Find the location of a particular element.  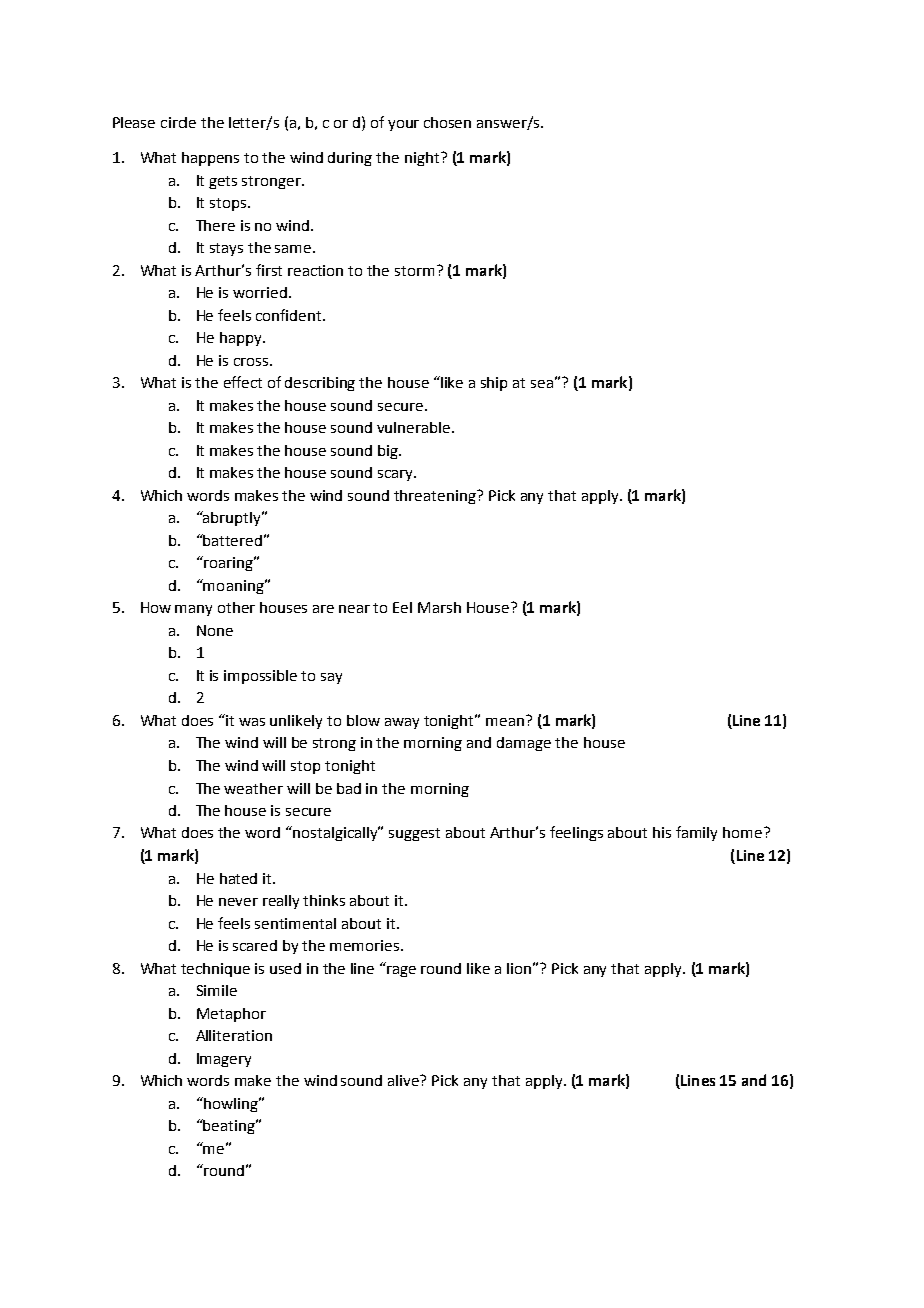

threatening is located at coordinates (436, 497).
